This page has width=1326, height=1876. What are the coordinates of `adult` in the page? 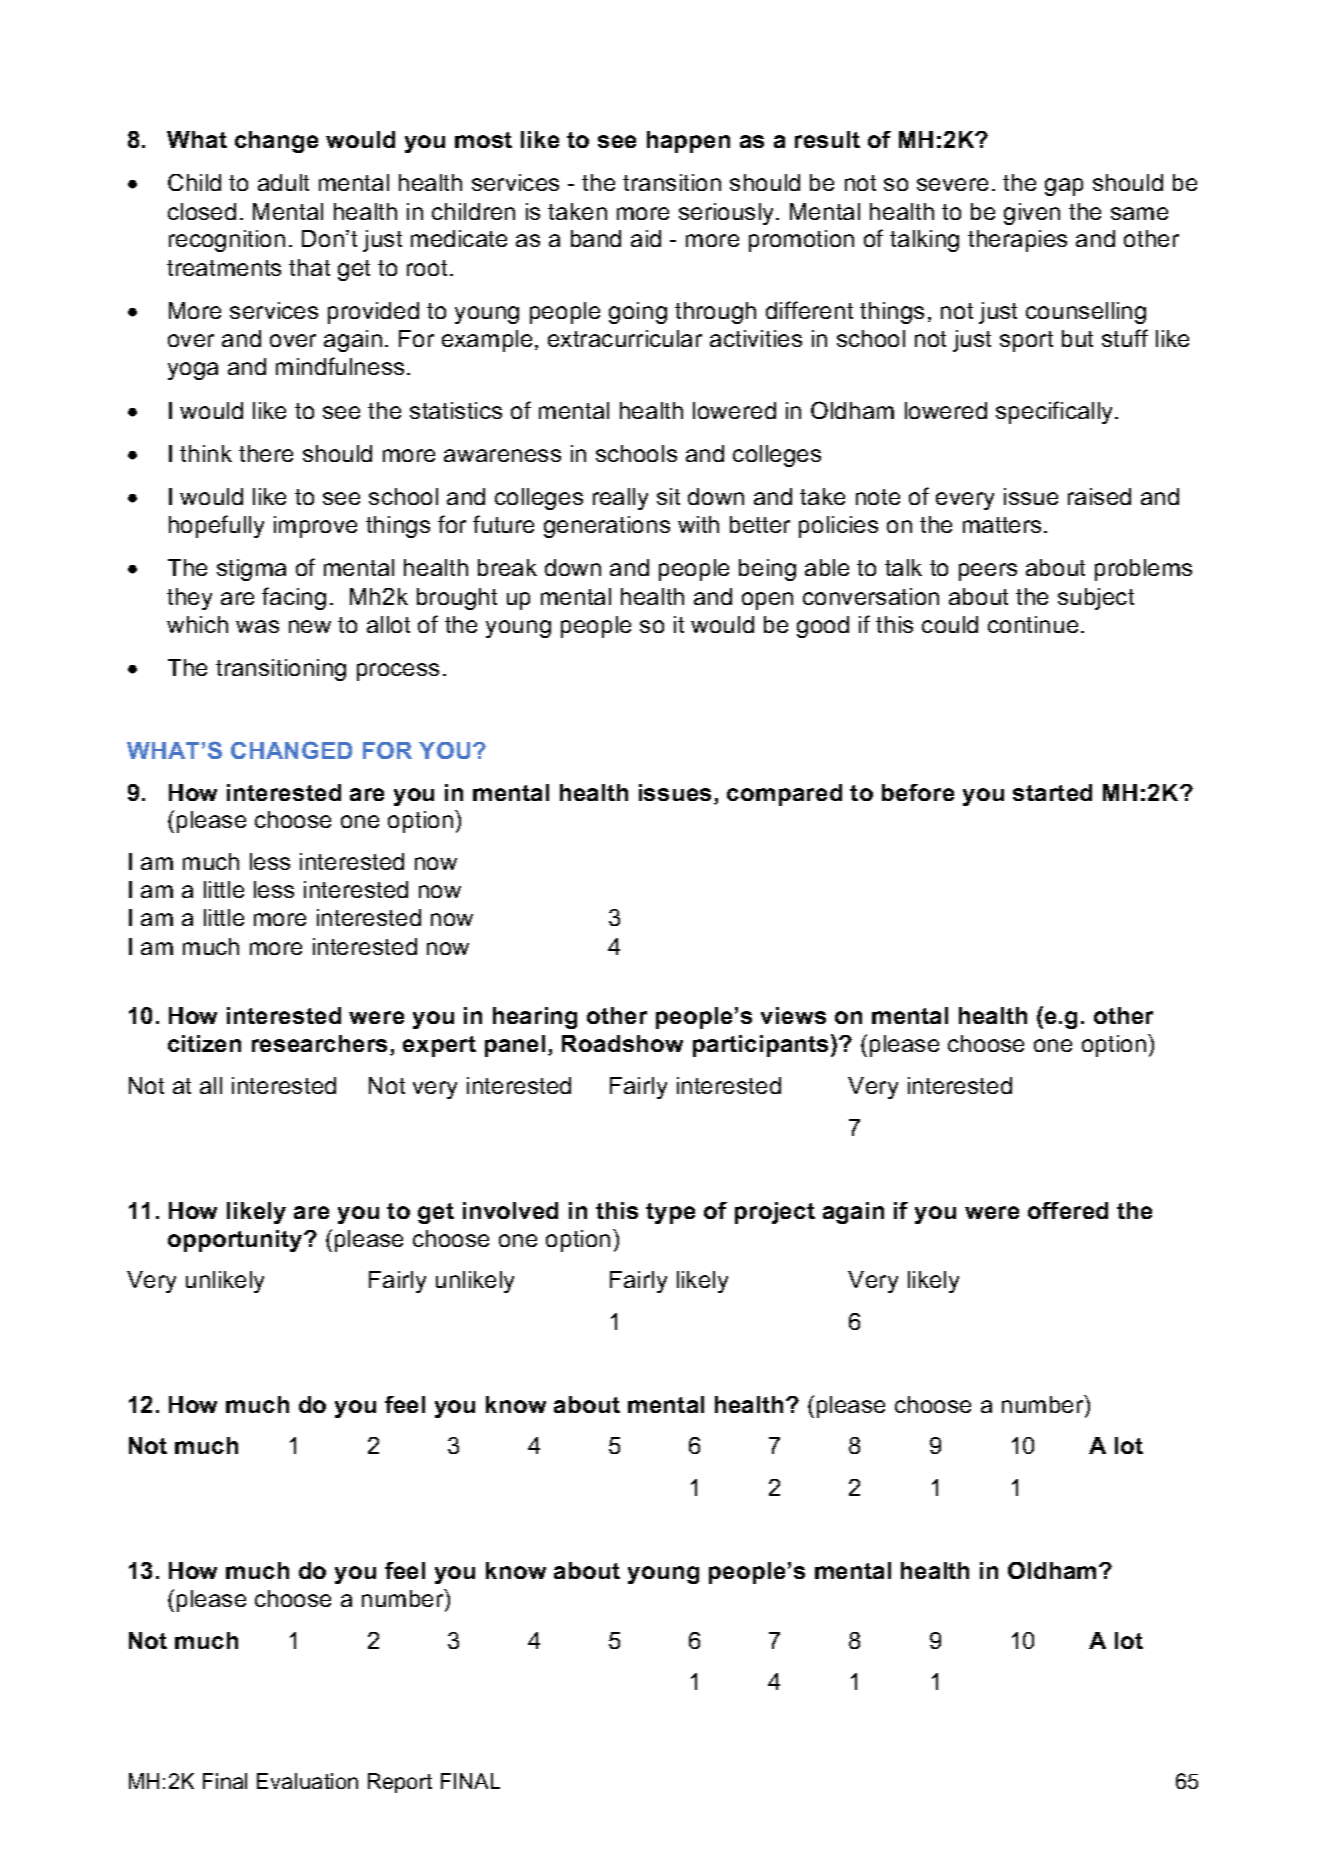 It's located at (283, 182).
